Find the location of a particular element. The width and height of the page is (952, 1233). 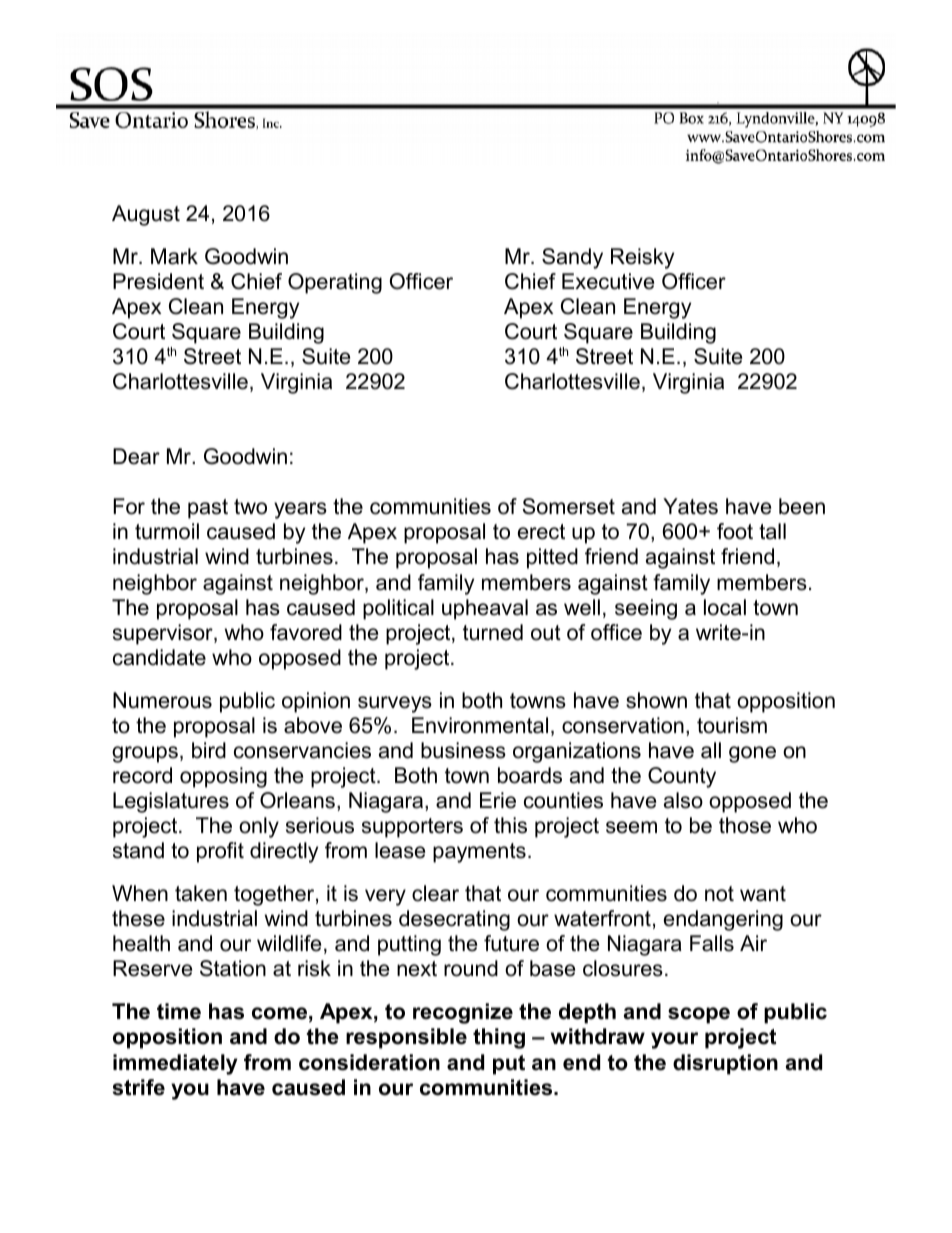

Mark is located at coordinates (174, 256).
